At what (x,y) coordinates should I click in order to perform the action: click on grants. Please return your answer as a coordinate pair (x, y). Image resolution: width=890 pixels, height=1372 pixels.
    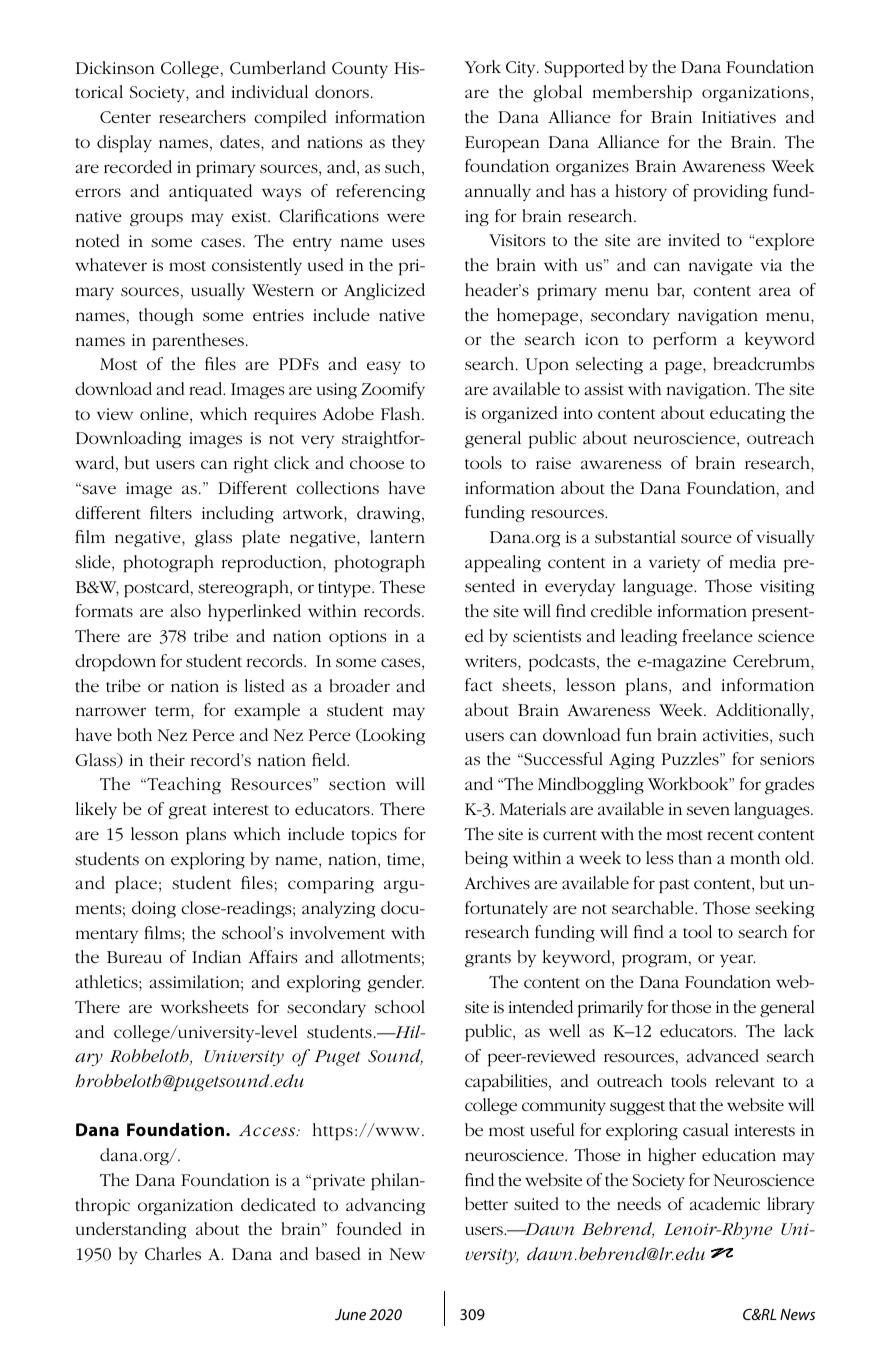
    Looking at the image, I should click on (488, 960).
